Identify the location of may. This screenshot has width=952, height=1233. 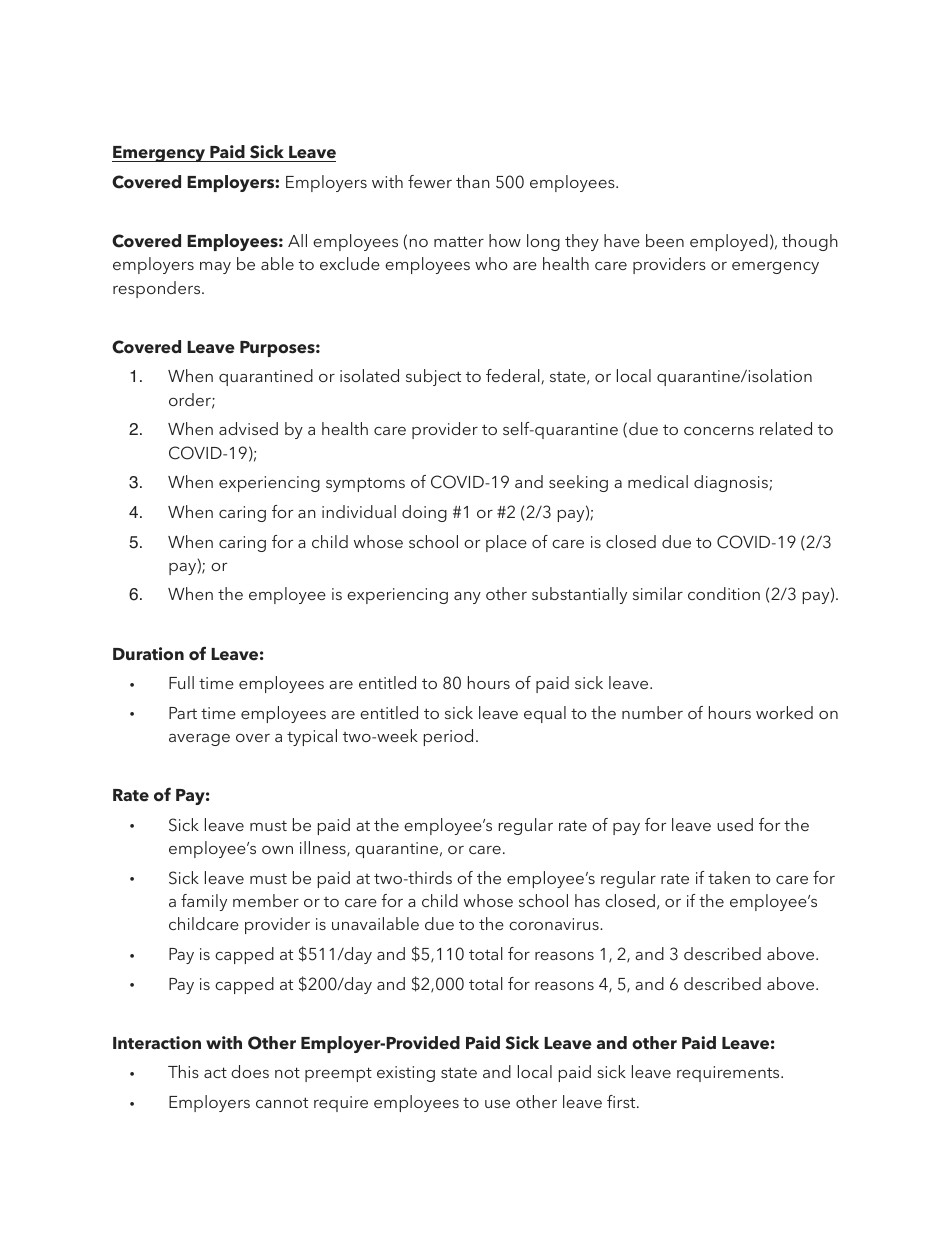
(215, 268).
